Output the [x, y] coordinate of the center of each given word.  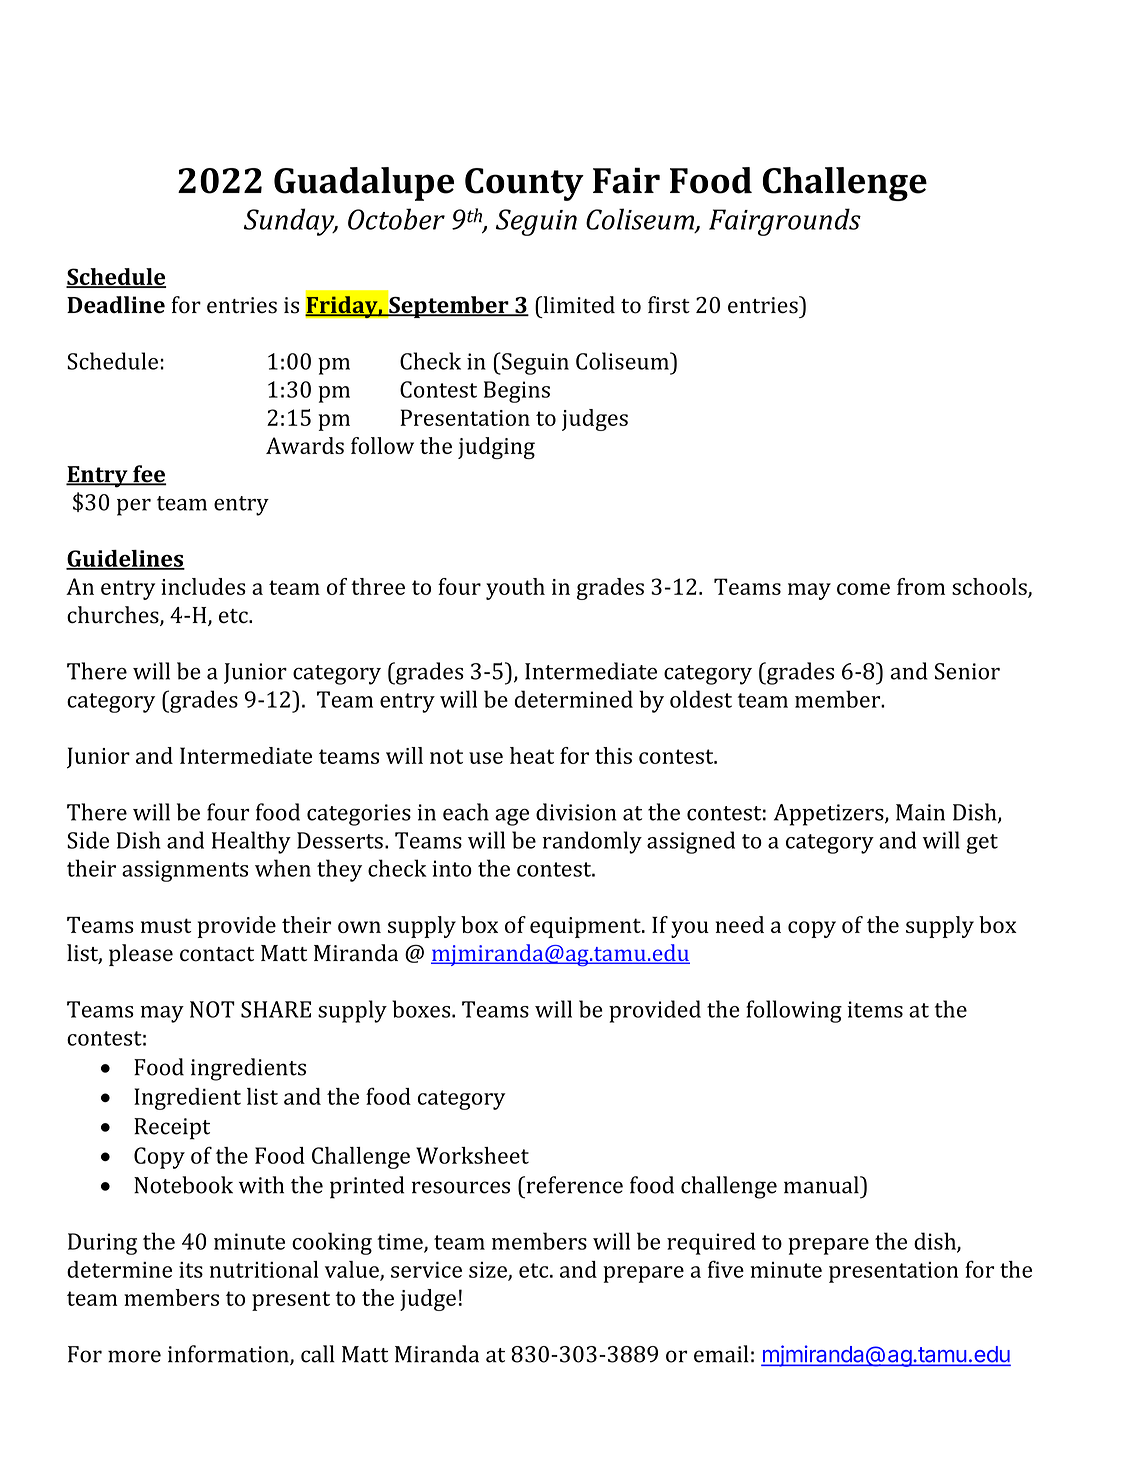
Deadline [116, 305]
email [721, 1354]
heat [532, 755]
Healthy [251, 842]
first [669, 305]
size [489, 1271]
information [229, 1355]
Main [920, 812]
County [524, 184]
